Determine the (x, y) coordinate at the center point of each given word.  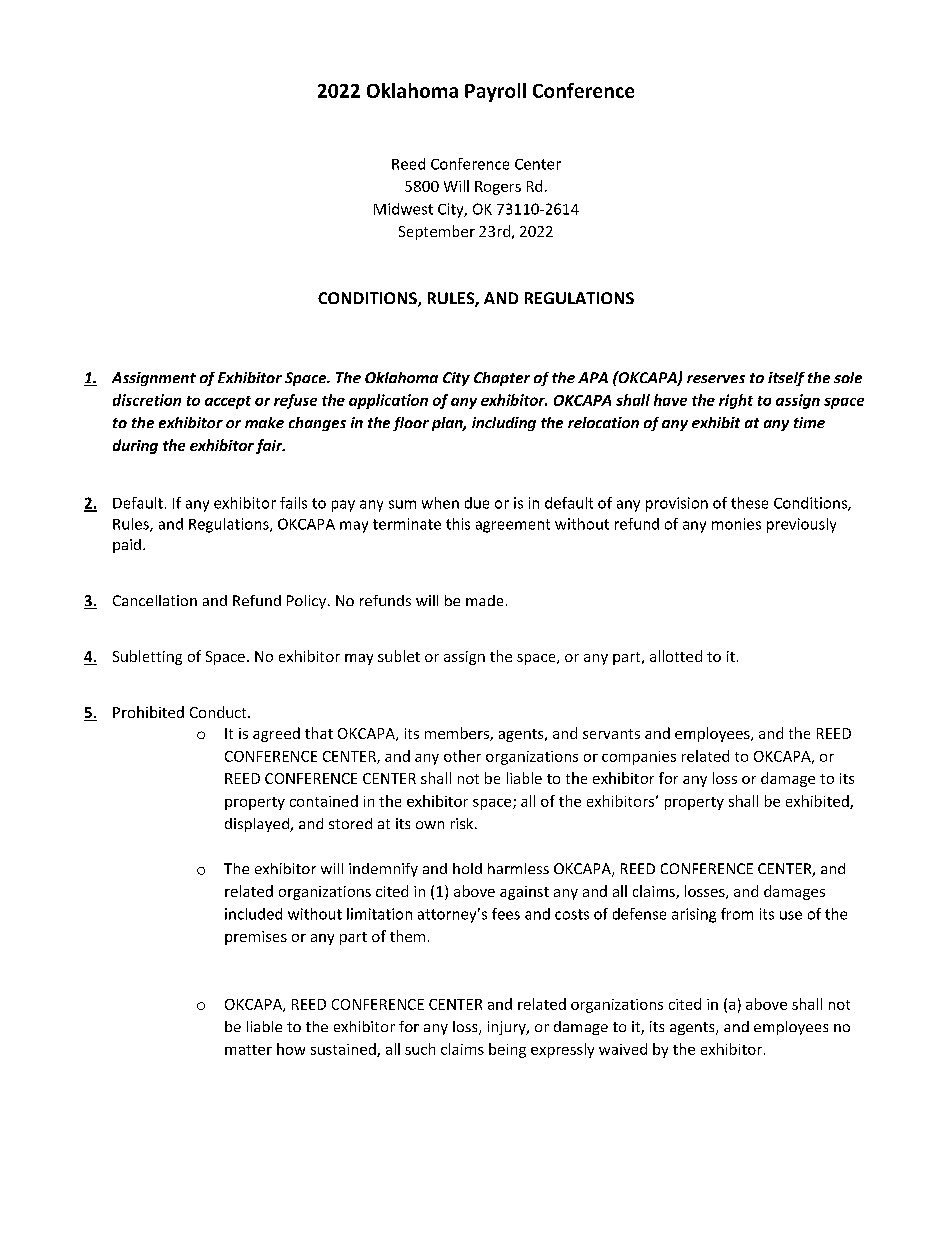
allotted (676, 656)
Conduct (219, 712)
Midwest (403, 209)
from (737, 914)
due (477, 503)
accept (228, 402)
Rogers (498, 188)
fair (270, 446)
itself (786, 379)
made (484, 600)
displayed (258, 825)
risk (463, 823)
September (437, 232)
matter (248, 1050)
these (749, 503)
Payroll (495, 92)
